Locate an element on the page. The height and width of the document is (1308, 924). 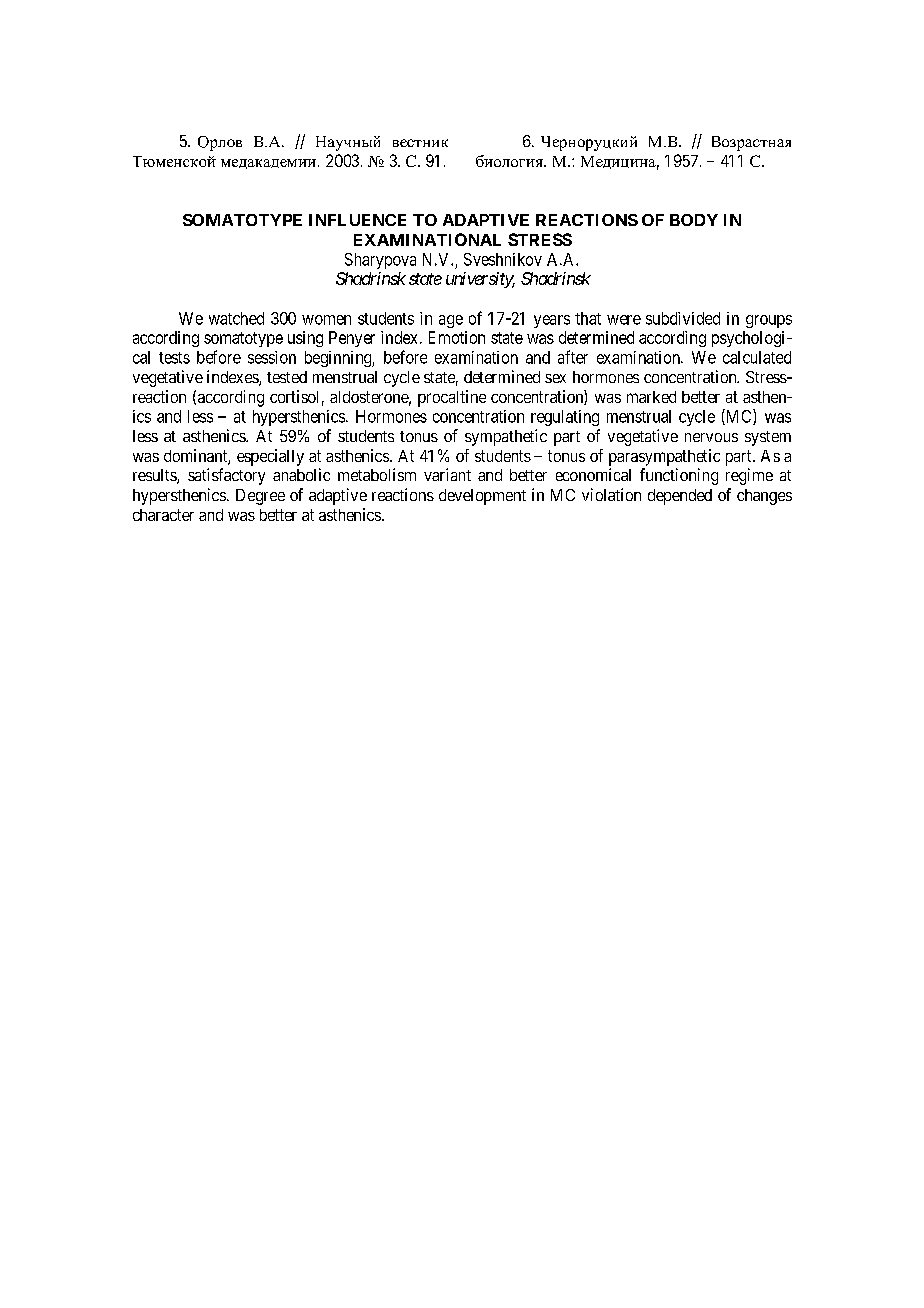
sex is located at coordinates (555, 378).
